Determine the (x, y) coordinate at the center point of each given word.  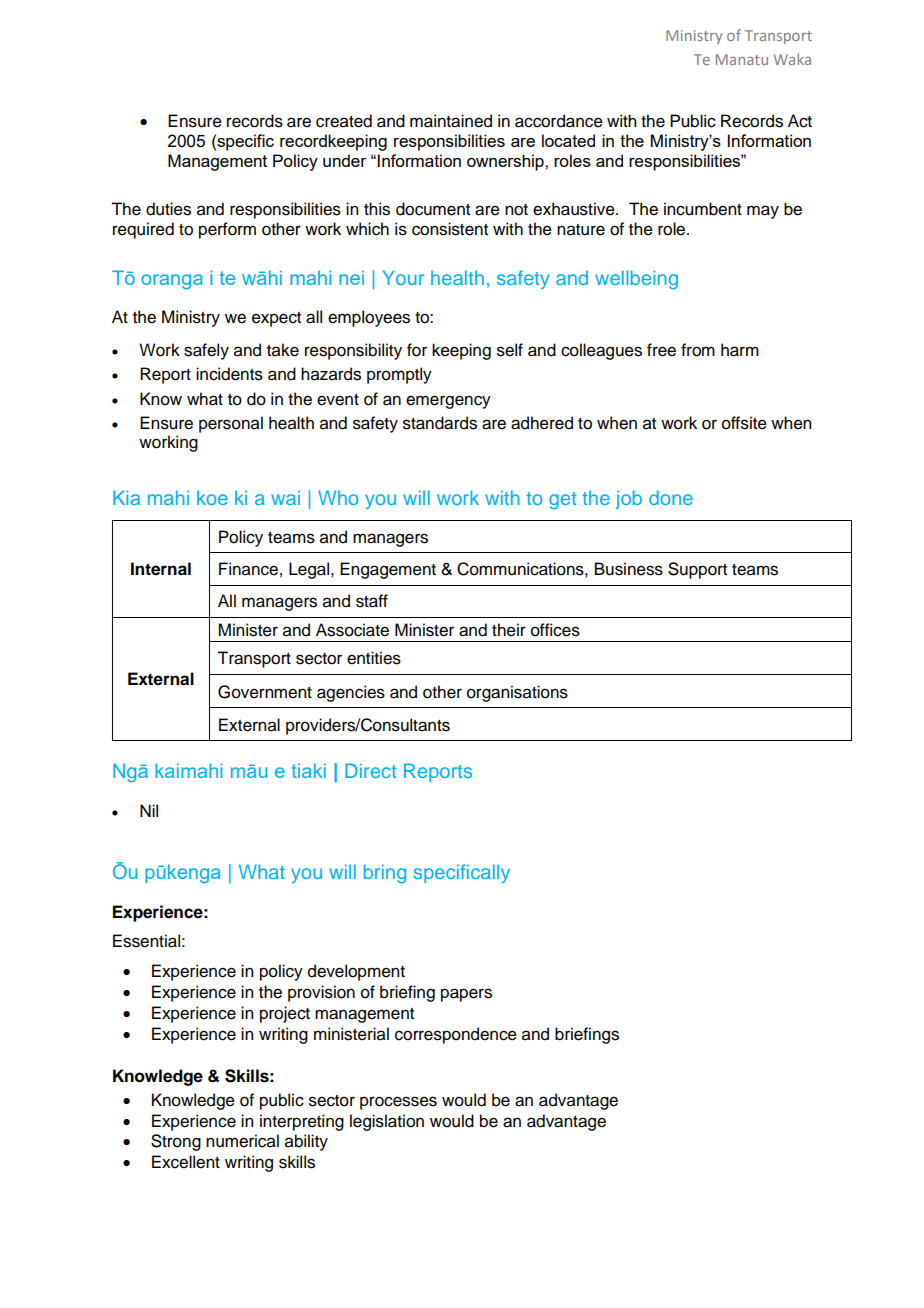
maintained (451, 121)
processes (398, 1103)
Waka (792, 59)
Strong (176, 1142)
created (344, 121)
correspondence (456, 1035)
